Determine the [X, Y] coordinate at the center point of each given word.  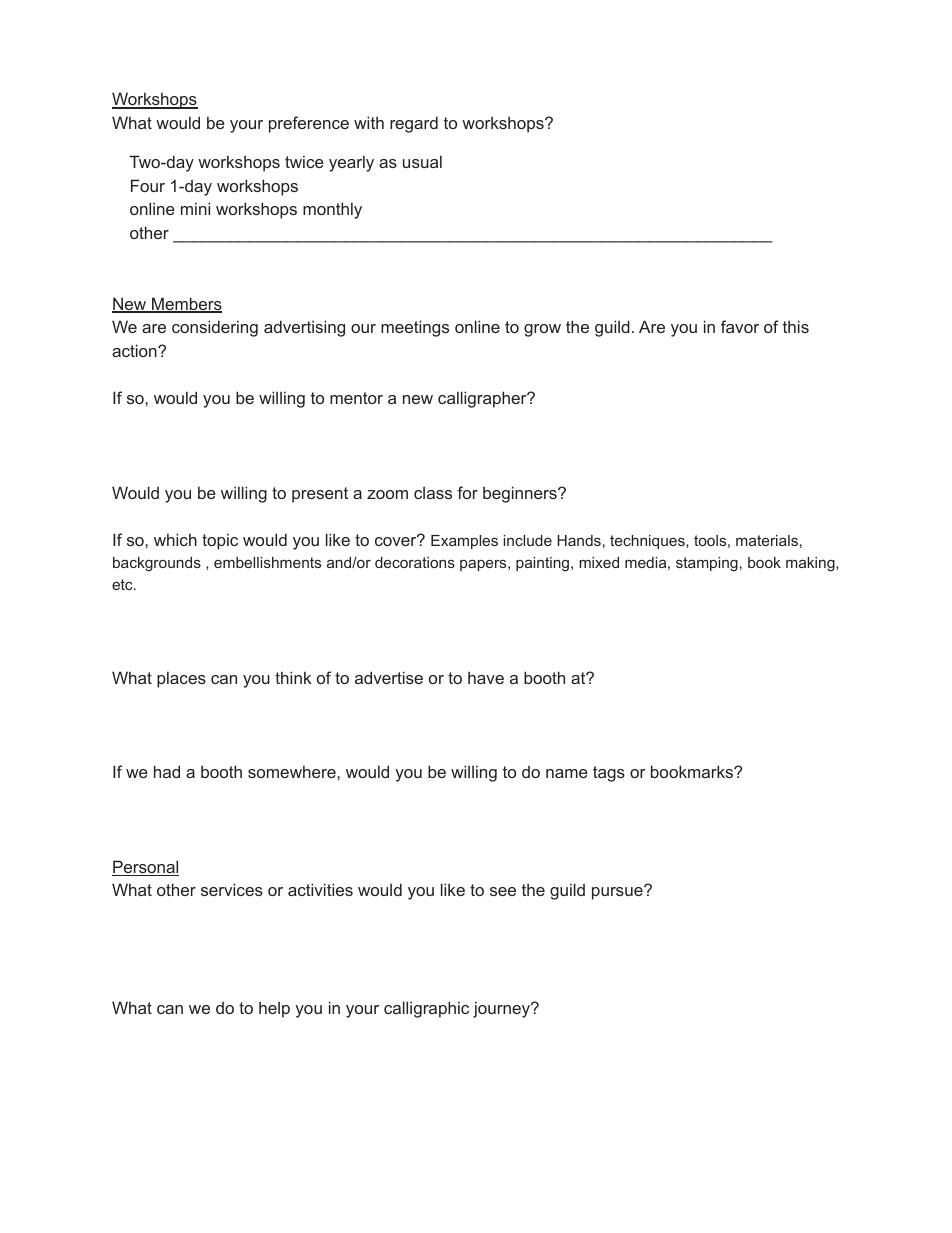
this [796, 326]
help [274, 1009]
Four [148, 185]
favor [740, 326]
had [167, 771]
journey [503, 1009]
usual [422, 161]
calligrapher [483, 399]
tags [609, 774]
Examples [464, 542]
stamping [707, 564]
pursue [618, 892]
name [567, 773]
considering [215, 328]
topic [220, 541]
